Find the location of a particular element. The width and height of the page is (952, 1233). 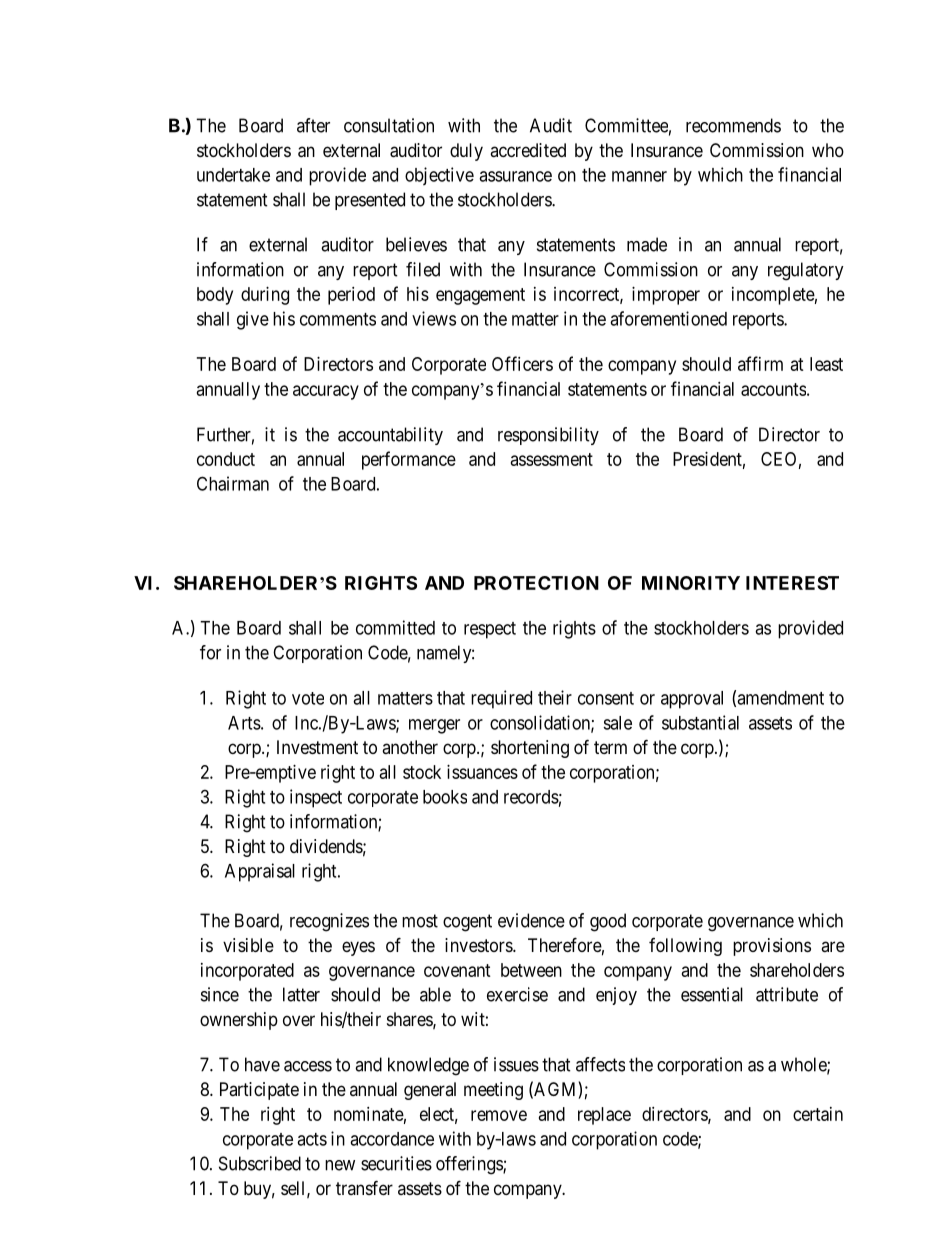

Subscribed is located at coordinates (260, 1163).
